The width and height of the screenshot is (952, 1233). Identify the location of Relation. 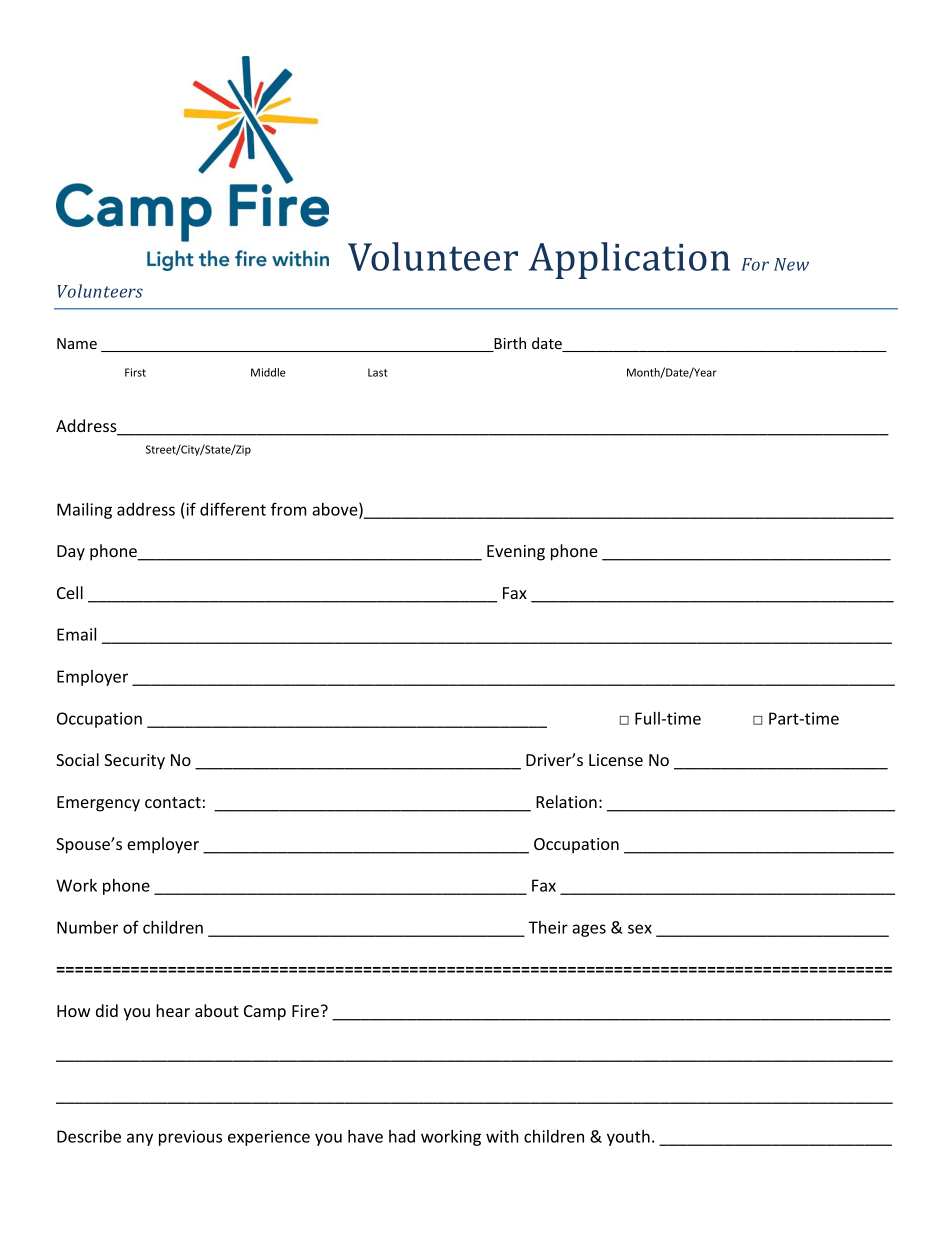
(566, 801).
